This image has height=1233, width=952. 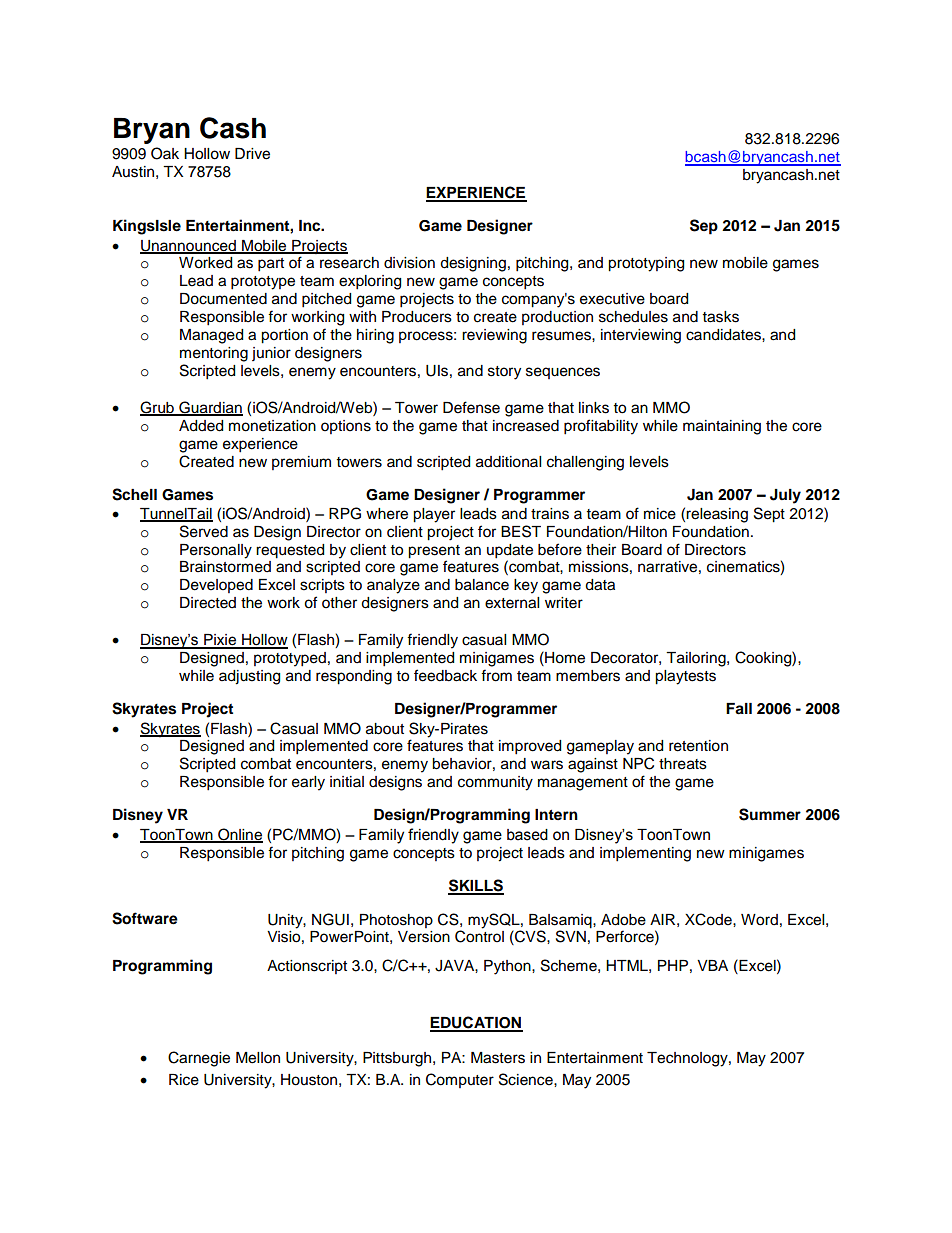 I want to click on Drive, so click(x=252, y=154).
